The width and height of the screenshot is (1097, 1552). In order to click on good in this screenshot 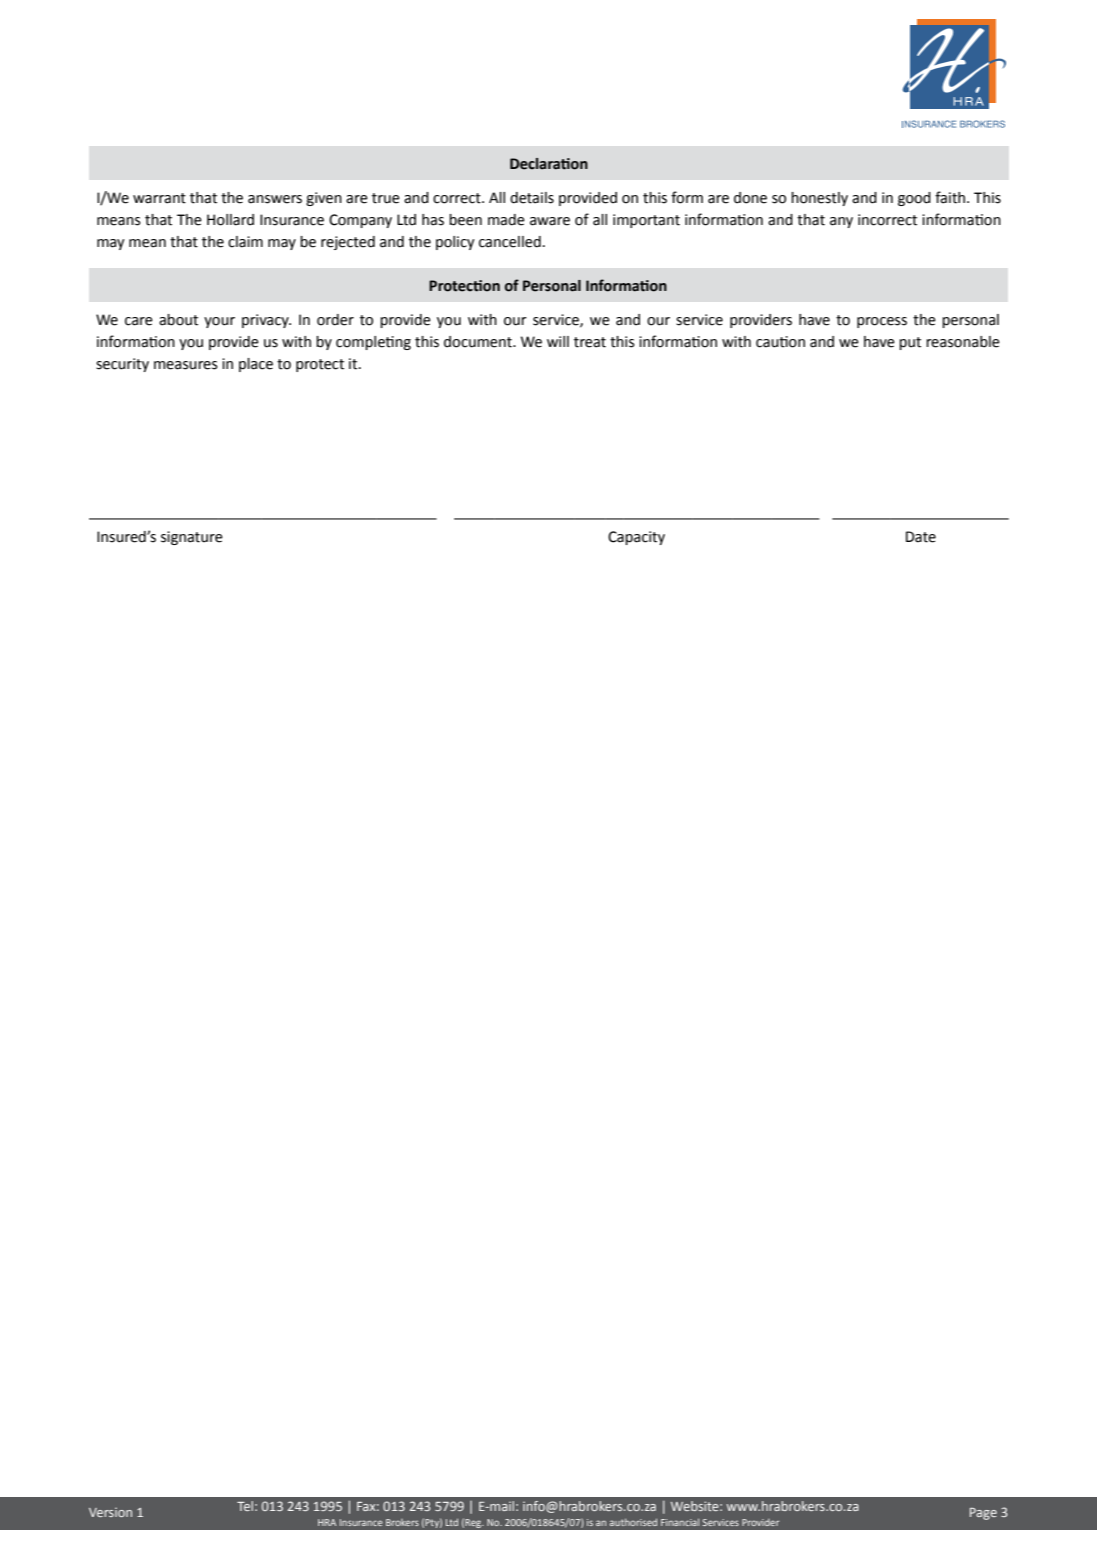, I will do `click(914, 199)`.
